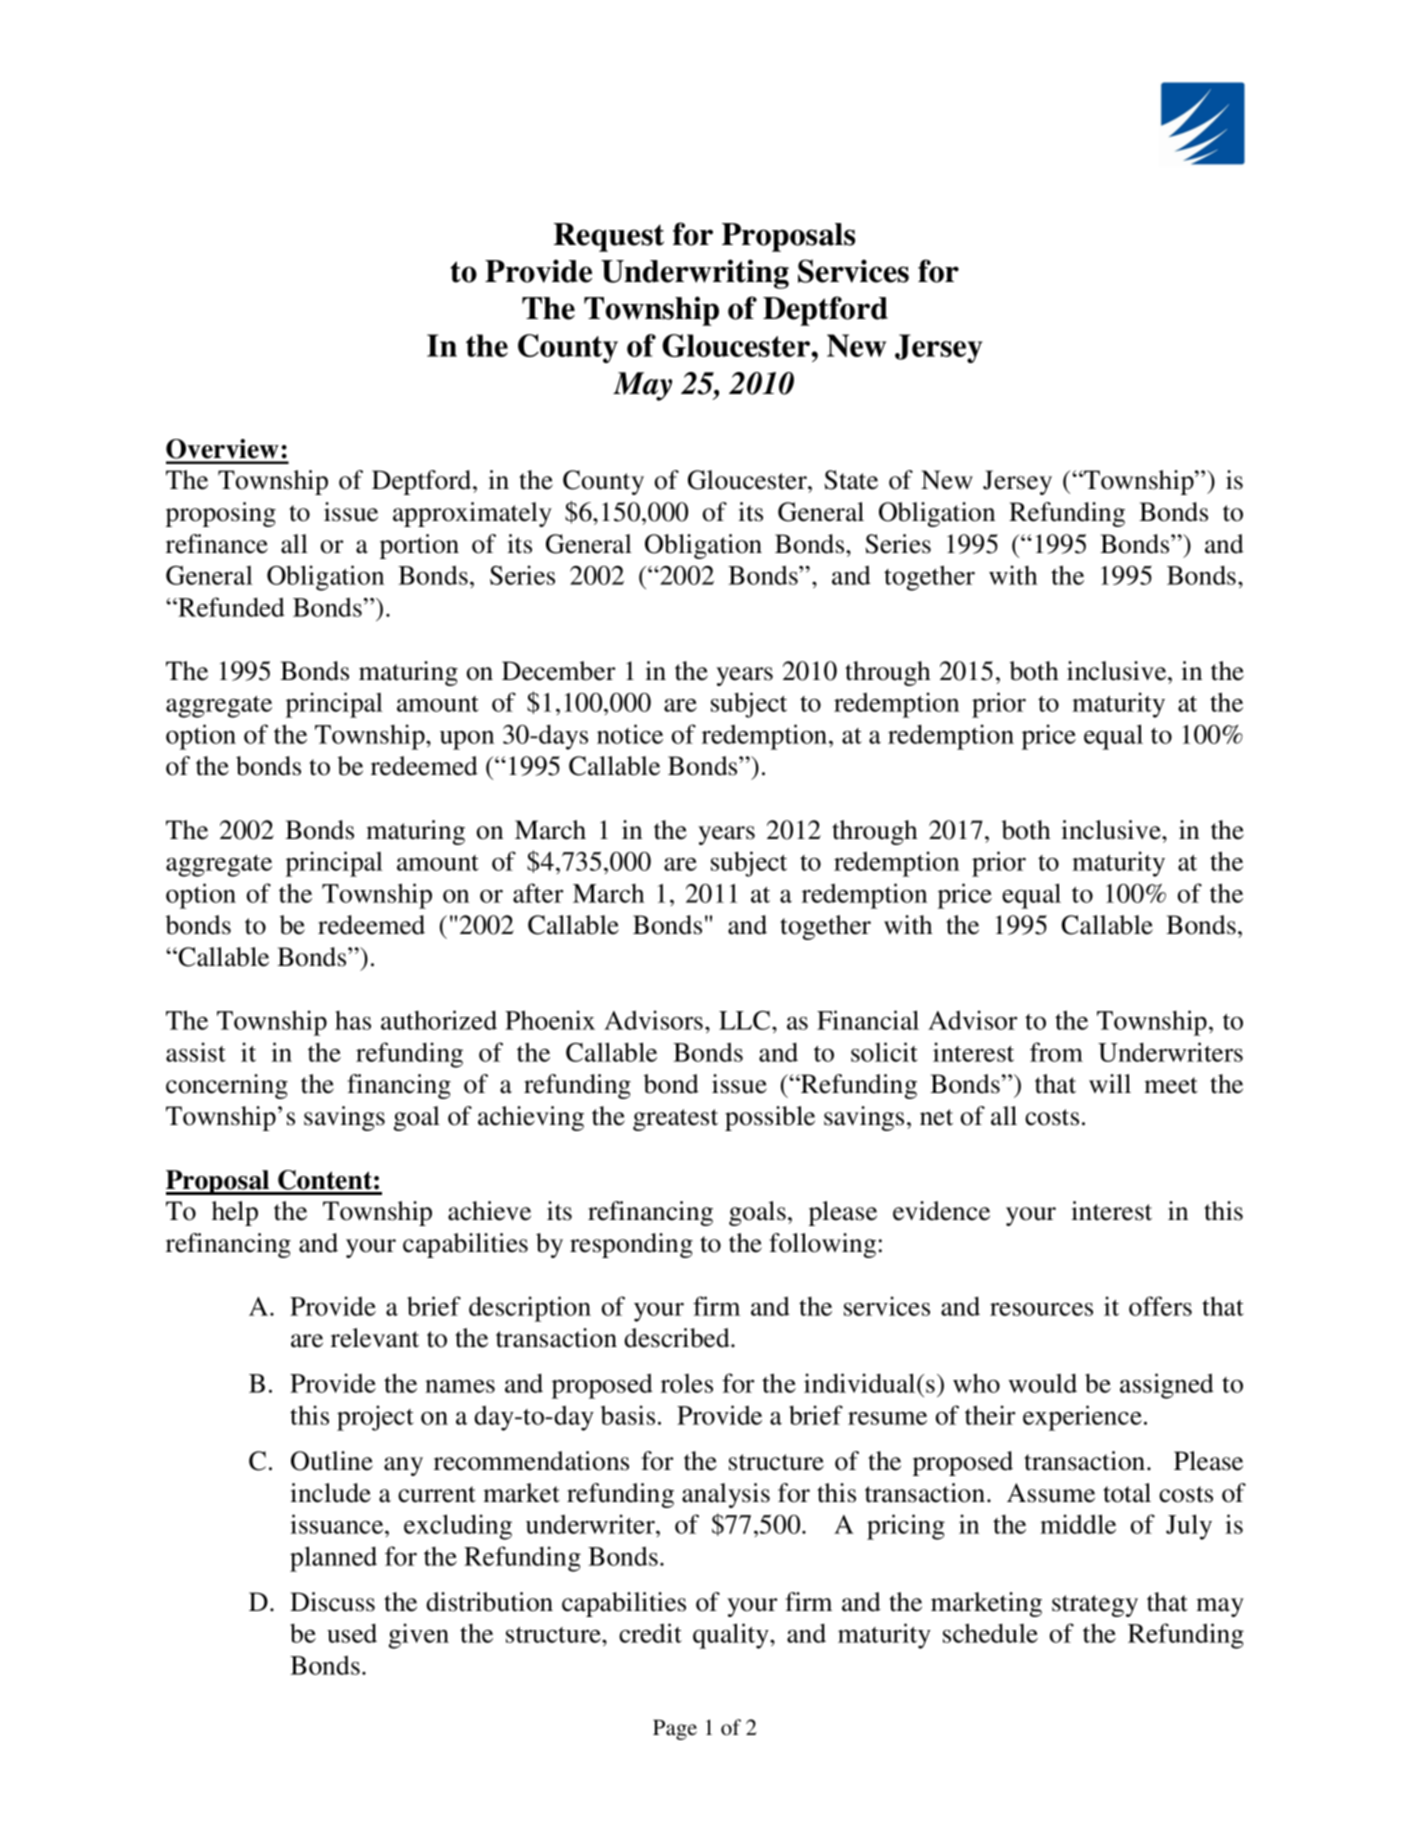 The image size is (1410, 1824). I want to click on from, so click(1056, 1052).
